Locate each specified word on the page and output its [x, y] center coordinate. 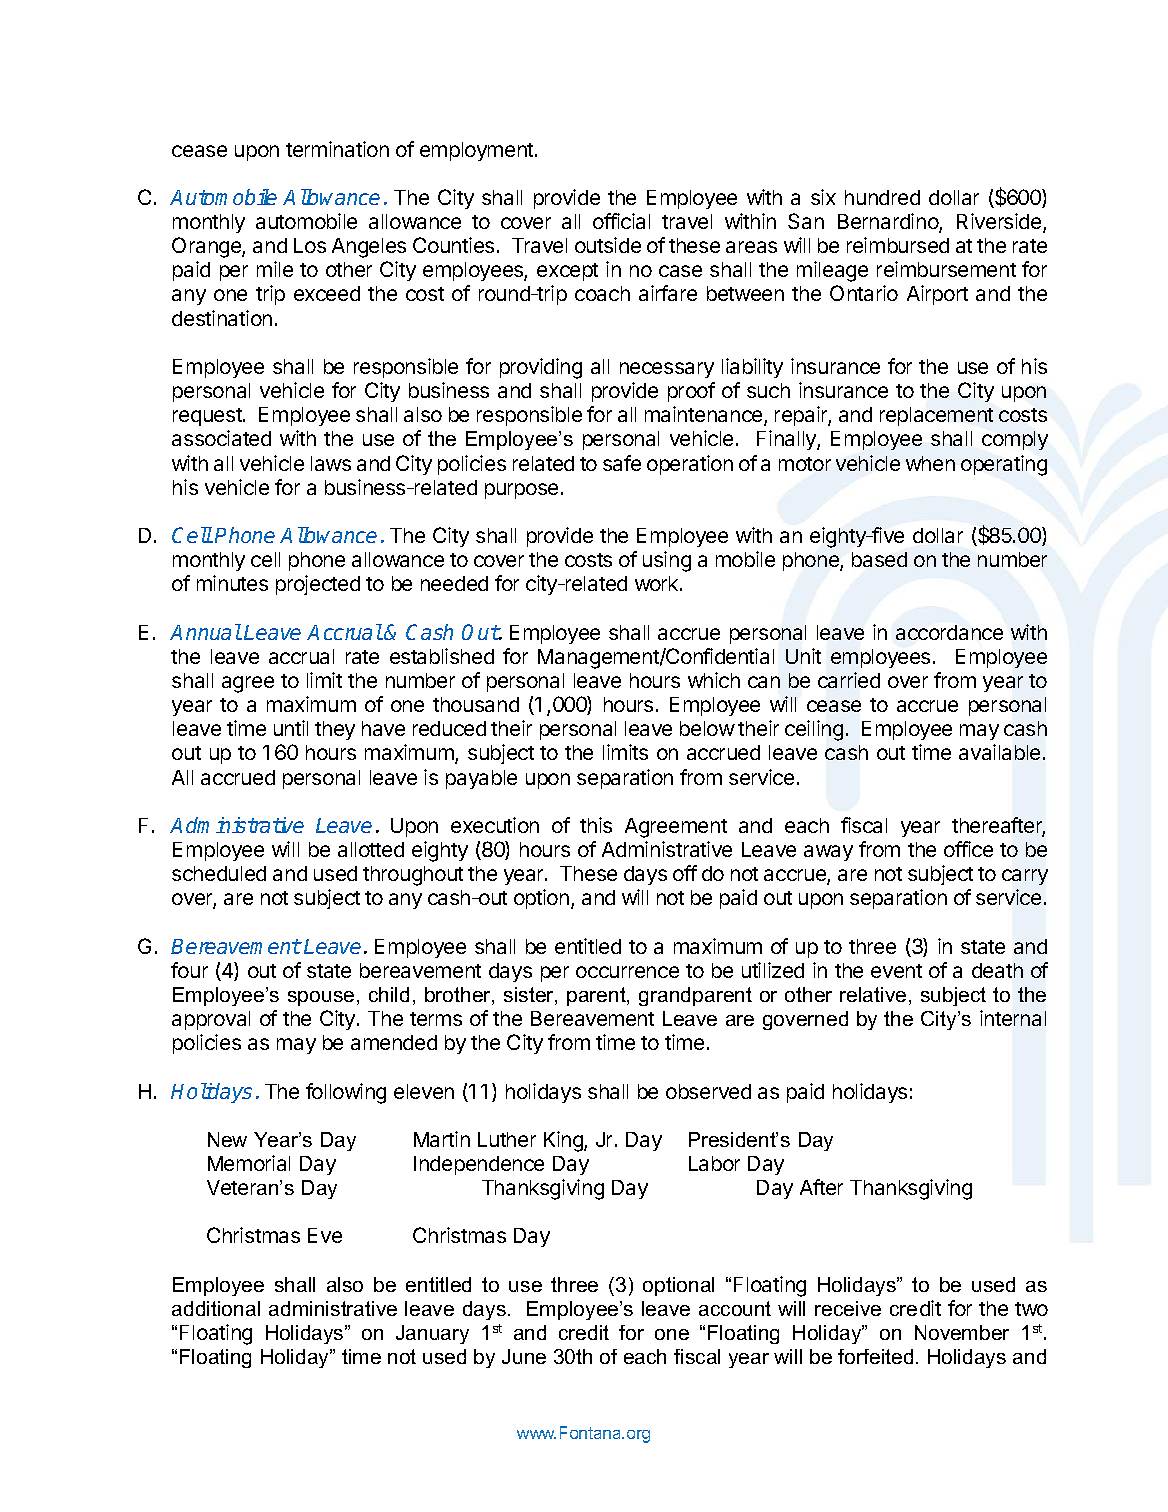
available [999, 752]
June [524, 1356]
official [621, 221]
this [596, 825]
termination [337, 149]
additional [216, 1308]
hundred [882, 197]
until [291, 728]
